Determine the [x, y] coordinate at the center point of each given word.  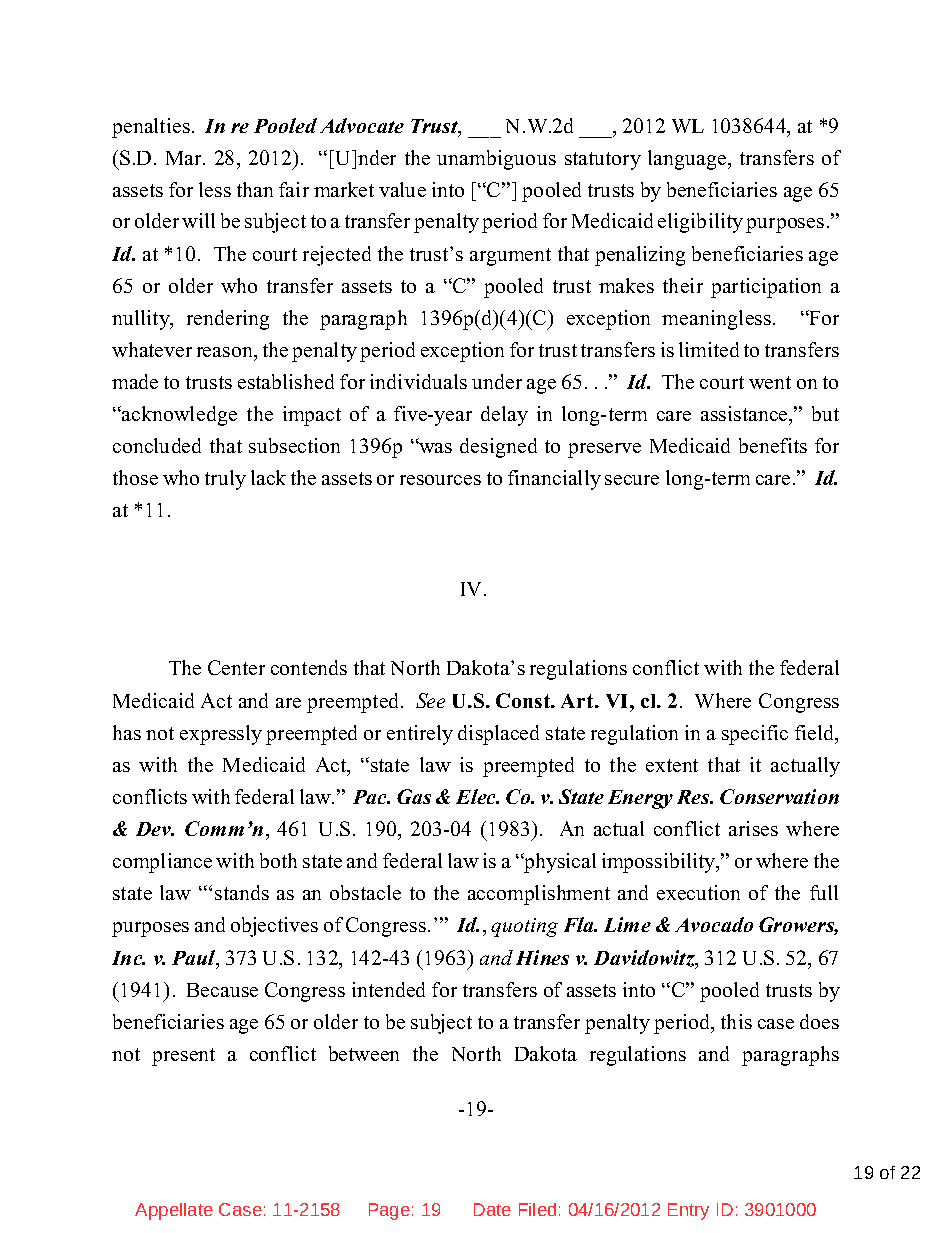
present [183, 1057]
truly [225, 480]
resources [440, 480]
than [255, 189]
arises [753, 828]
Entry [688, 1211]
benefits [773, 445]
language [687, 160]
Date [492, 1209]
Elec [477, 796]
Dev [155, 829]
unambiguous [496, 160]
